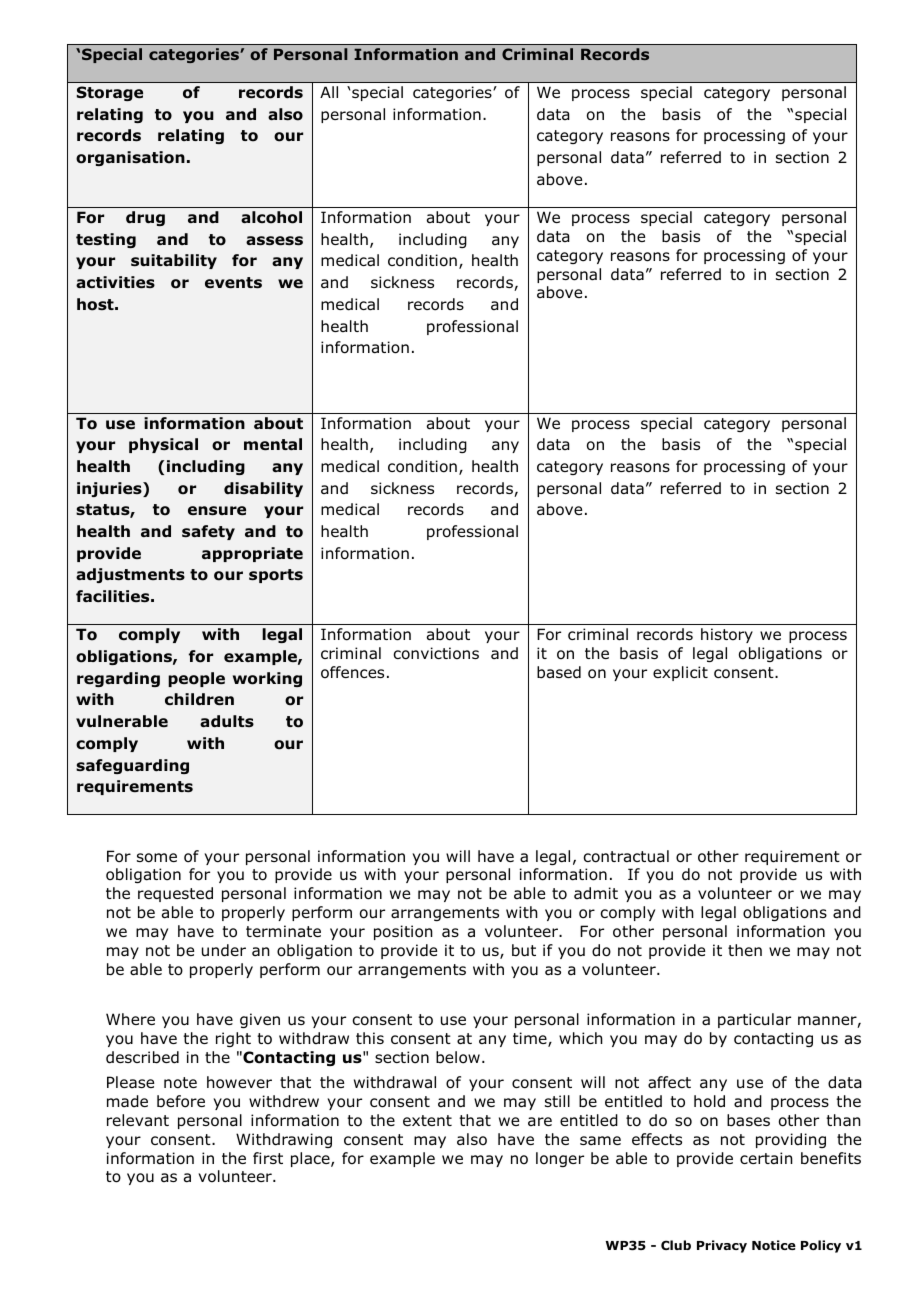  What do you see at coordinates (774, 1245) in the document?
I see `Notice` at bounding box center [774, 1245].
